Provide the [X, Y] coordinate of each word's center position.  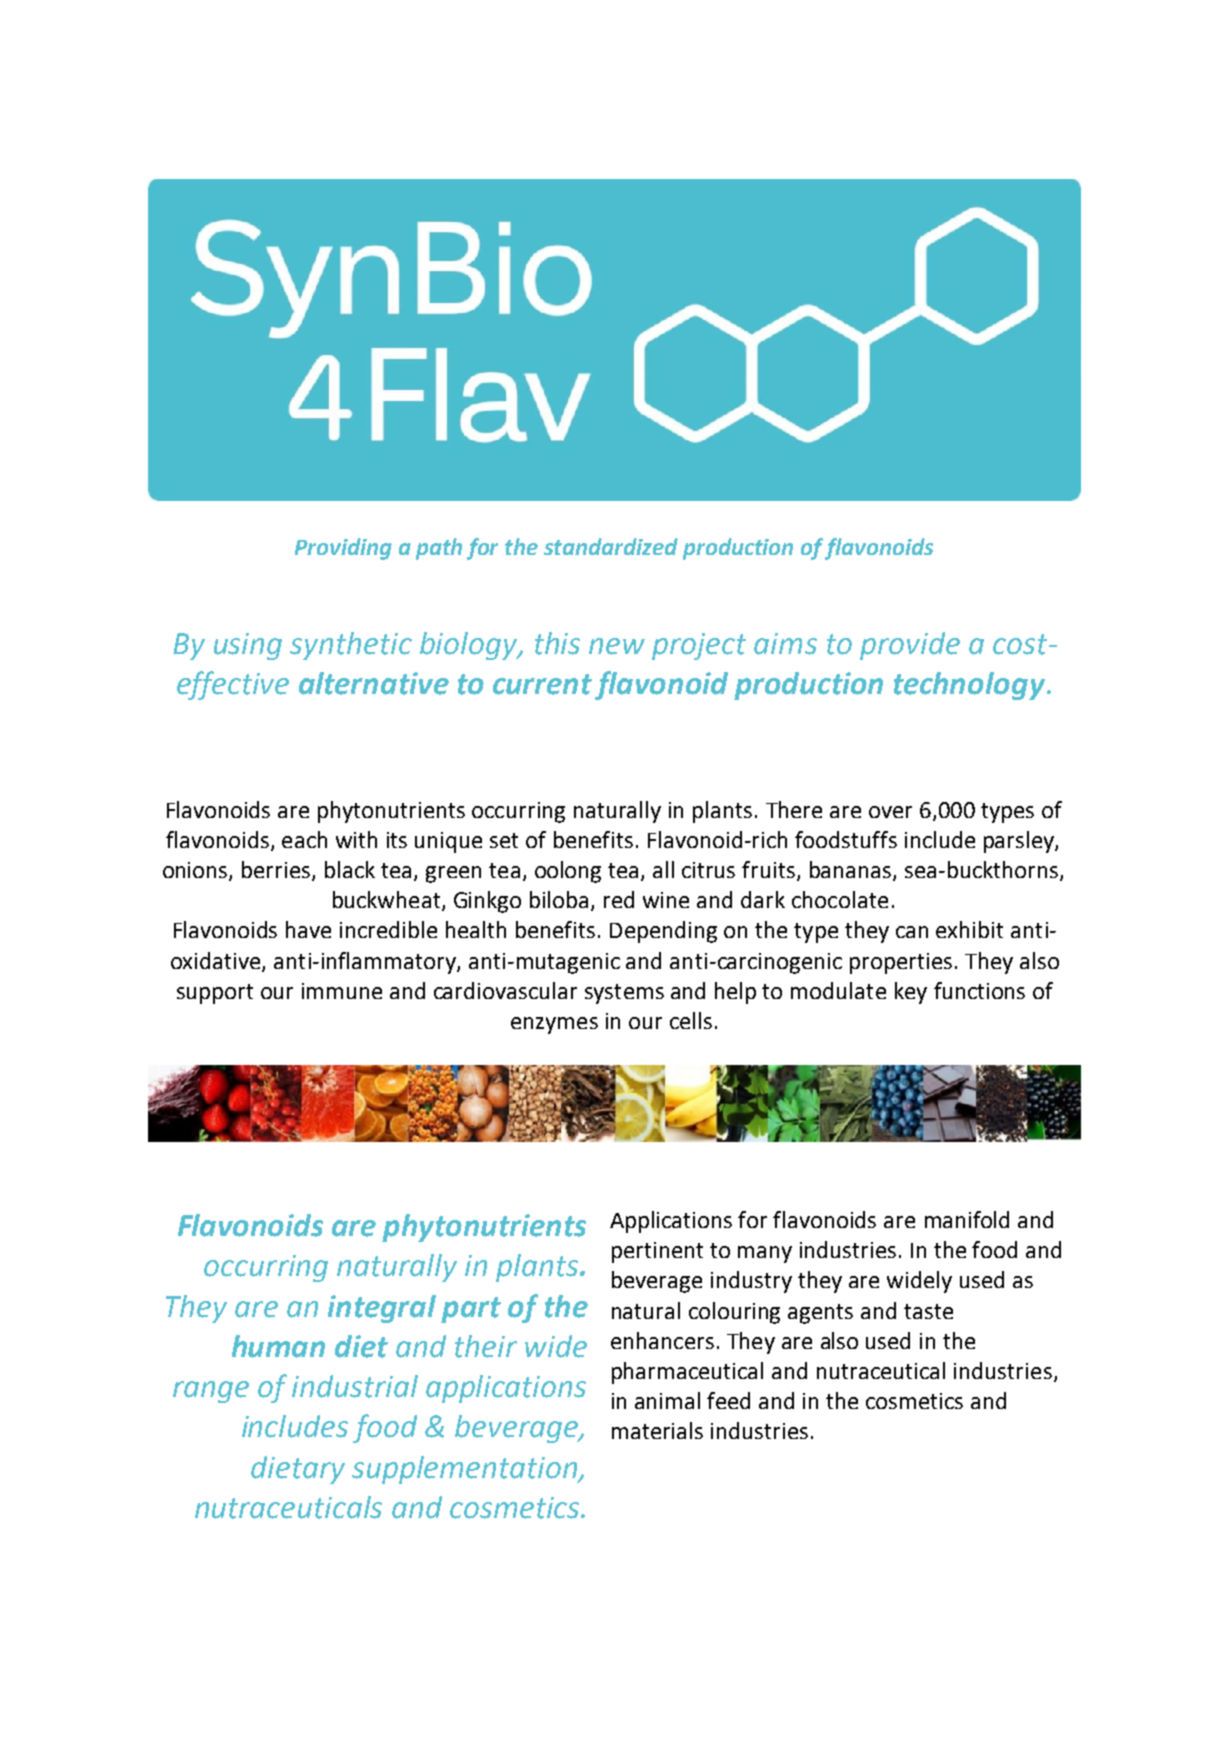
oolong [568, 872]
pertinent [657, 1252]
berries [277, 871]
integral [382, 1309]
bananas [852, 871]
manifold [967, 1219]
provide [910, 646]
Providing [343, 549]
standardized [611, 546]
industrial [355, 1386]
